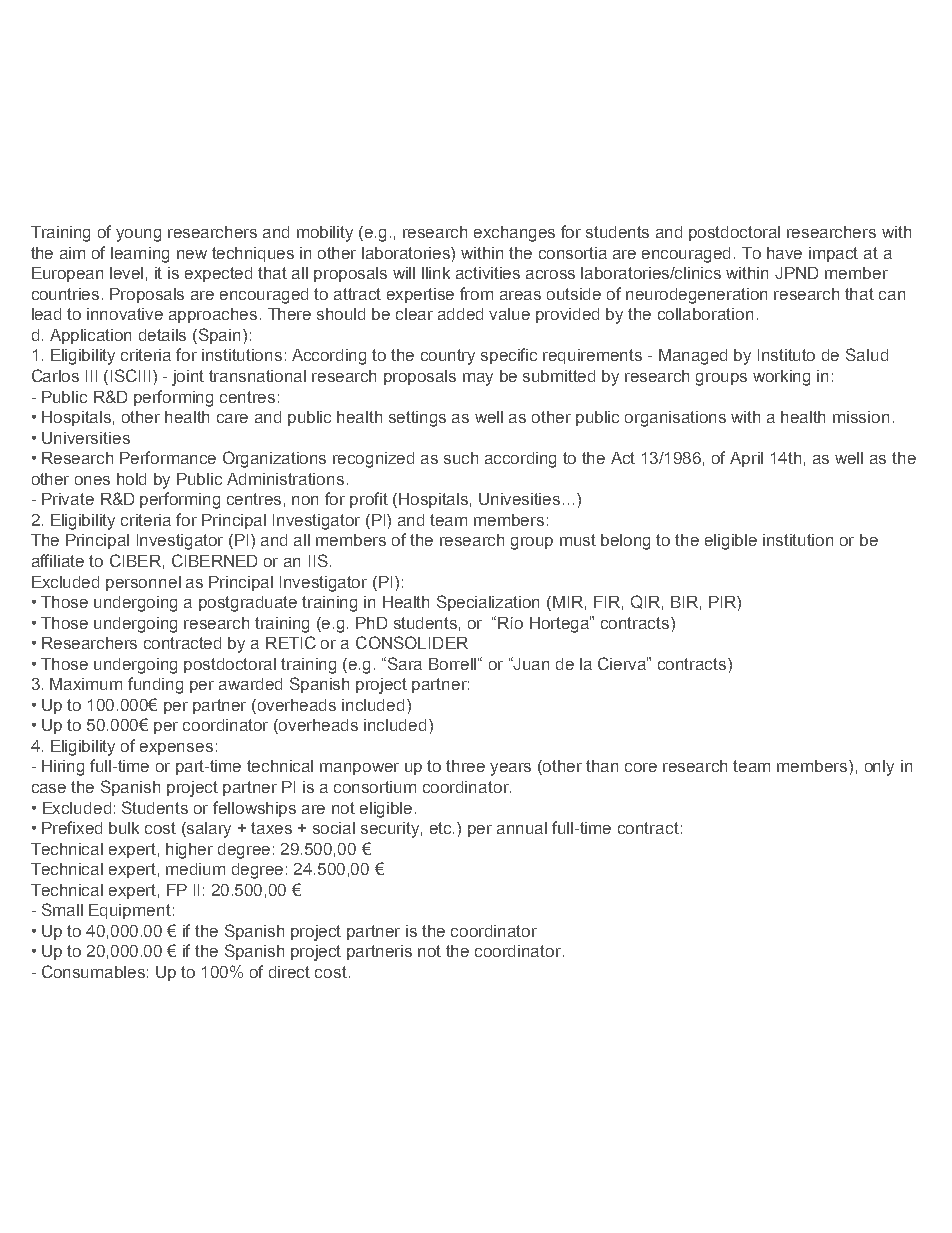 This page has width=952, height=1233. Describe the element at coordinates (417, 419) in the page. I see `settings` at that location.
